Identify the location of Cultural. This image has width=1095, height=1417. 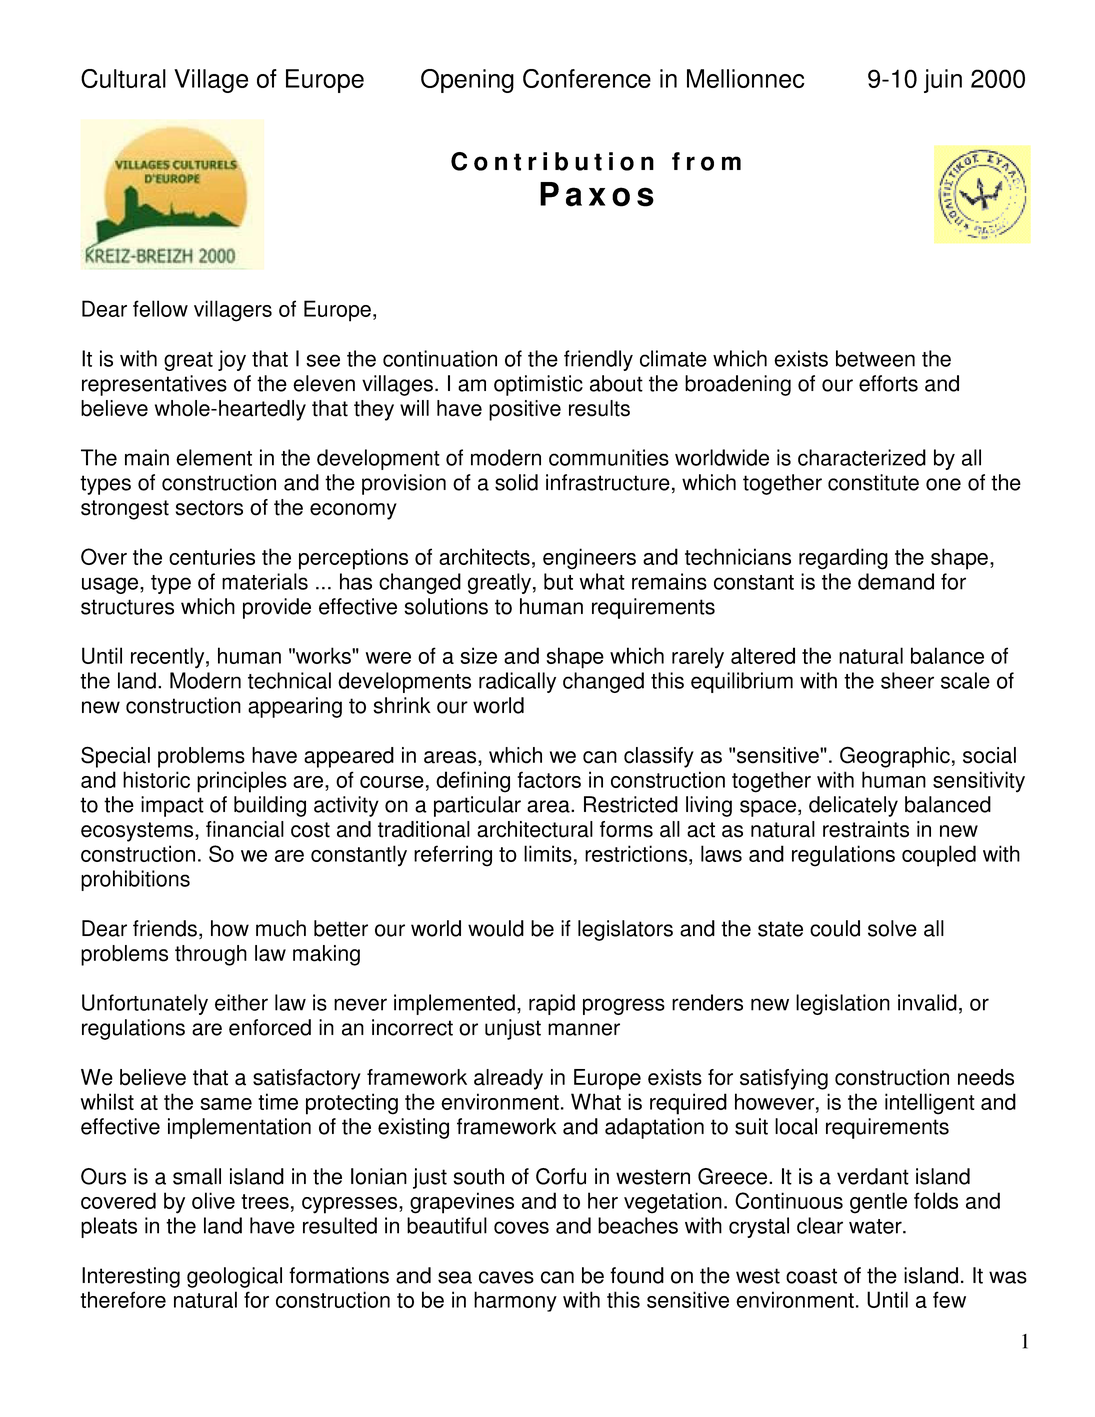
(123, 78).
